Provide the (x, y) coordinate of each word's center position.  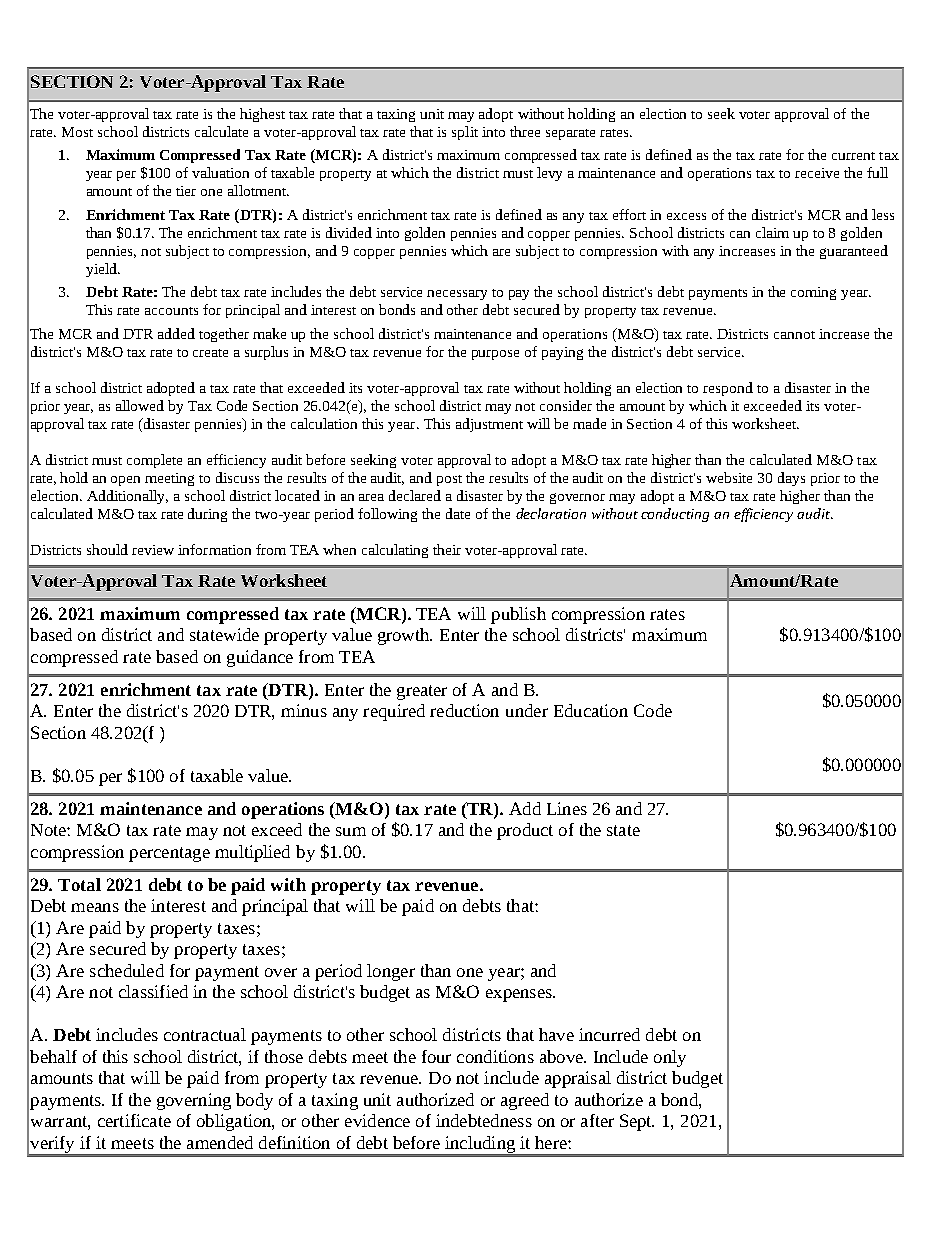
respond (728, 389)
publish (518, 615)
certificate (134, 1120)
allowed (140, 405)
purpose (495, 355)
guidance (260, 658)
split (465, 133)
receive (817, 173)
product (525, 831)
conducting (675, 515)
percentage (169, 854)
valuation (220, 172)
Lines (567, 808)
